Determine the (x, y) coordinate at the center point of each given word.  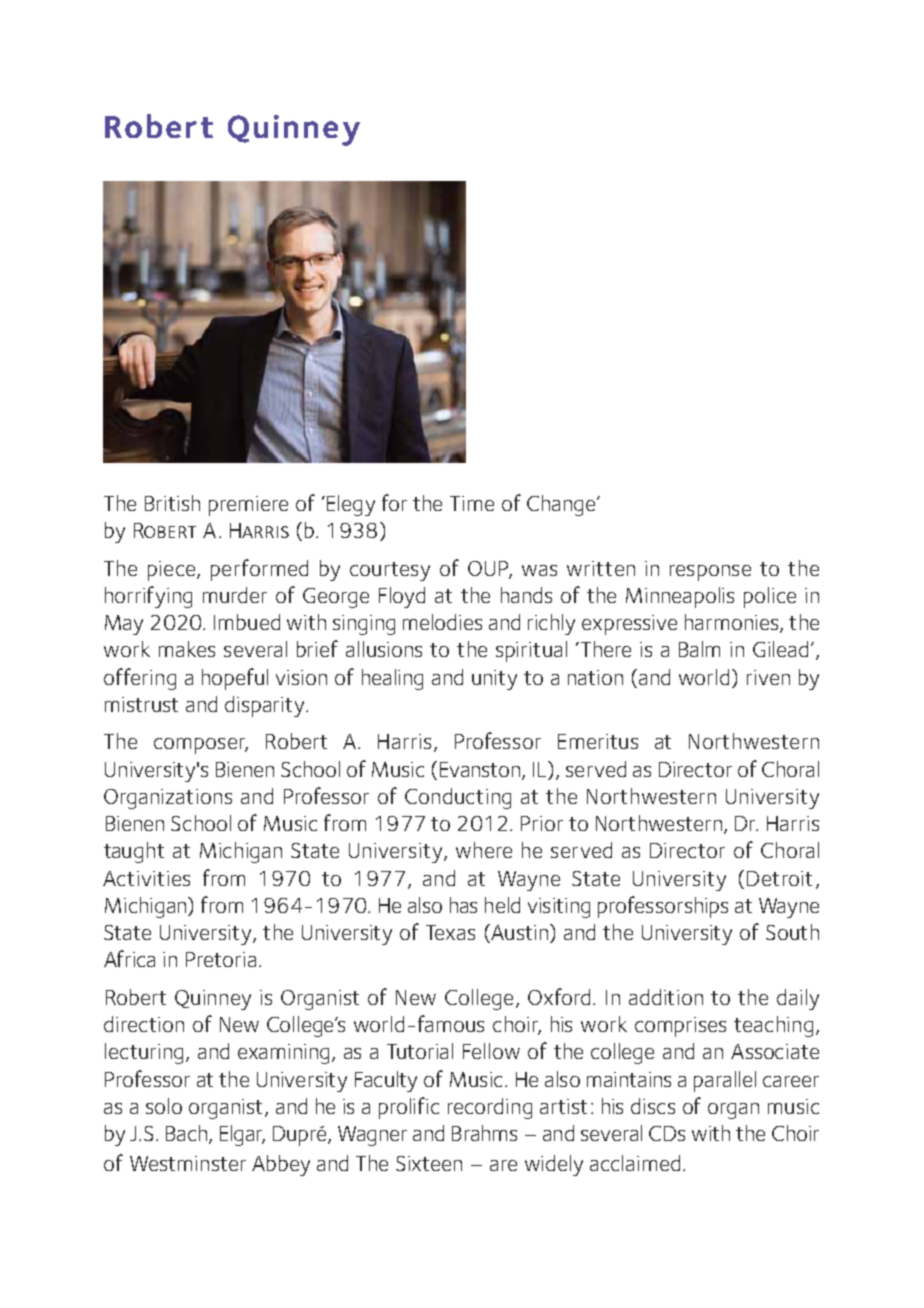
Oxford (561, 996)
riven (768, 677)
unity (494, 680)
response (710, 573)
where (484, 850)
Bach (188, 1134)
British (172, 503)
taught (134, 852)
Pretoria (221, 959)
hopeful (235, 679)
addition (666, 997)
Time (472, 503)
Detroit (779, 878)
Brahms (484, 1133)
